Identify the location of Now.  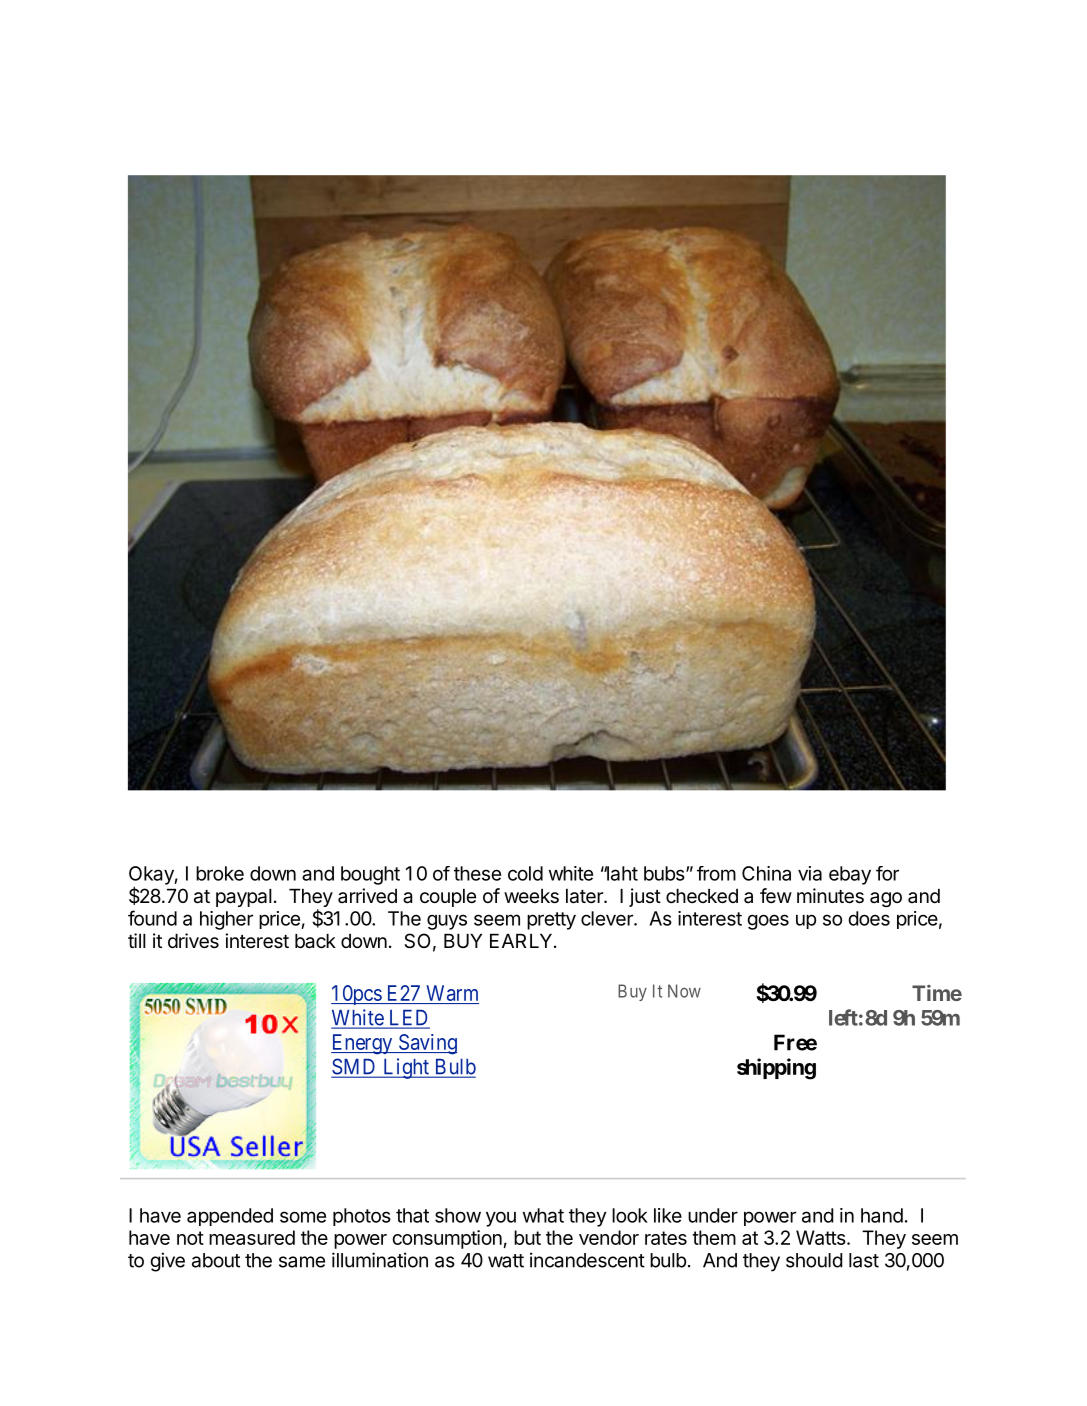
(684, 991).
